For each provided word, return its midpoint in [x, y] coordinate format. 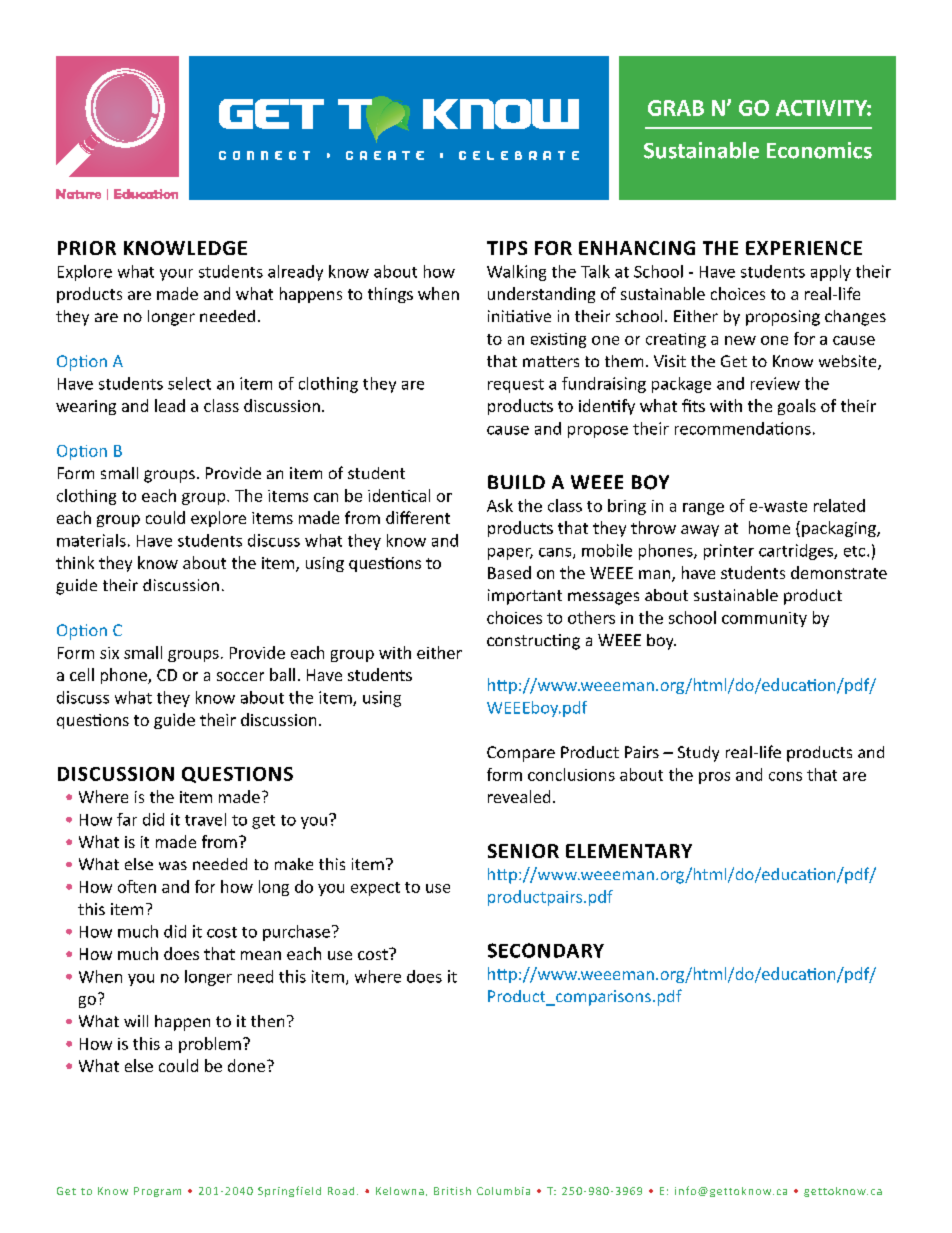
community [764, 619]
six [109, 653]
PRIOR [87, 248]
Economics [819, 150]
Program [157, 1192]
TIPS [507, 248]
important [525, 597]
